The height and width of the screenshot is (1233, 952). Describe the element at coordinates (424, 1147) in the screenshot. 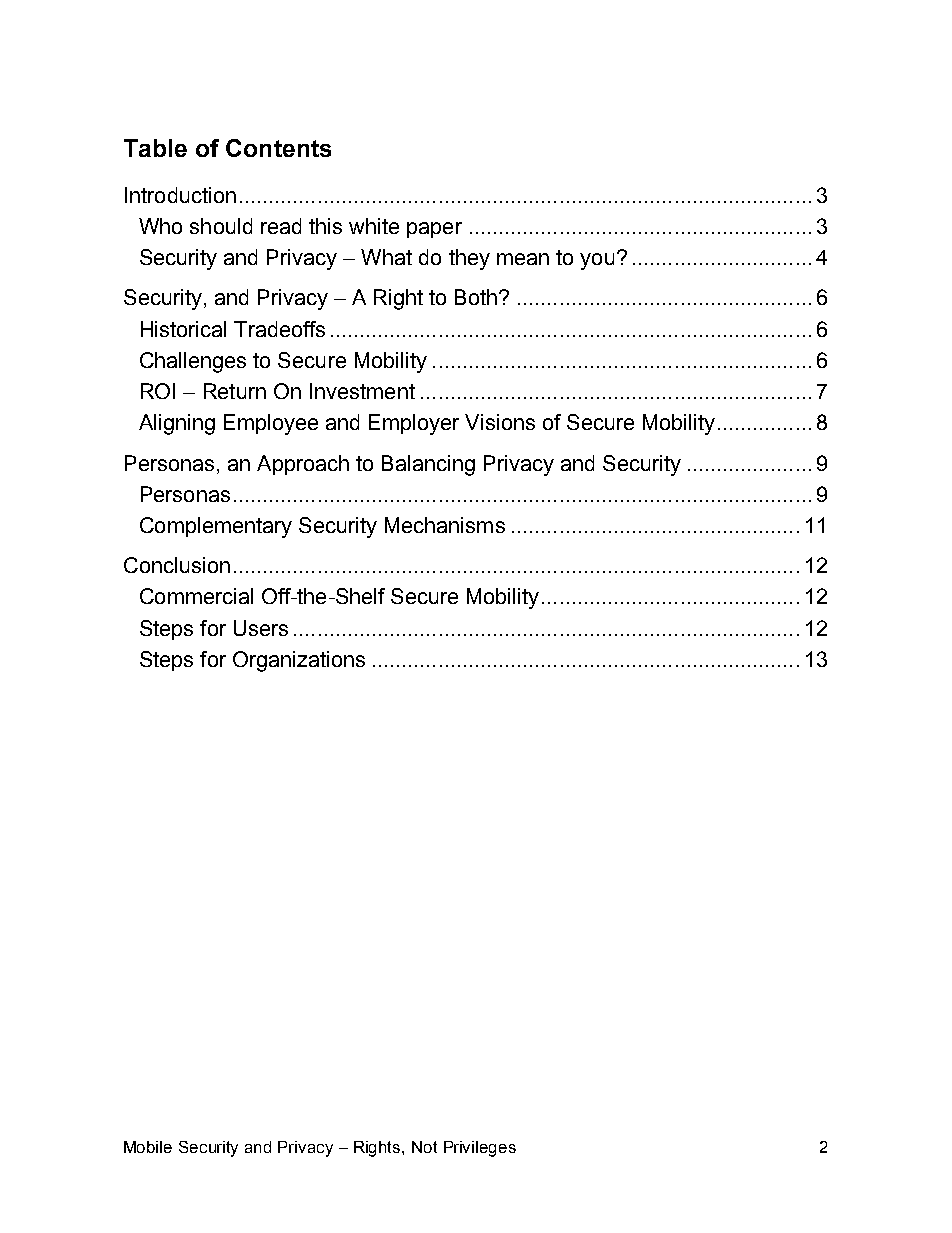

I see `Not` at that location.
